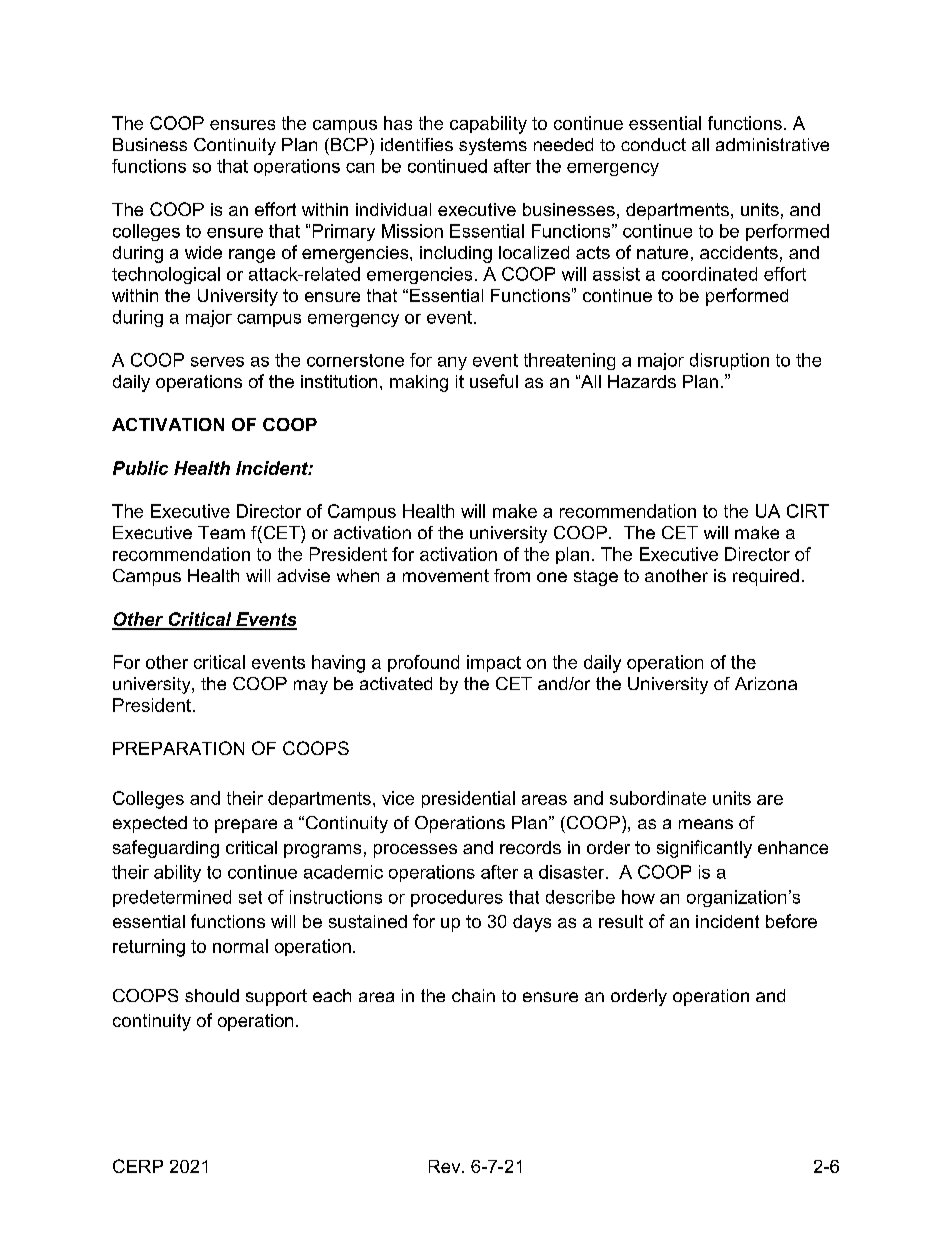 This document has width=952, height=1233. I want to click on wide, so click(203, 252).
